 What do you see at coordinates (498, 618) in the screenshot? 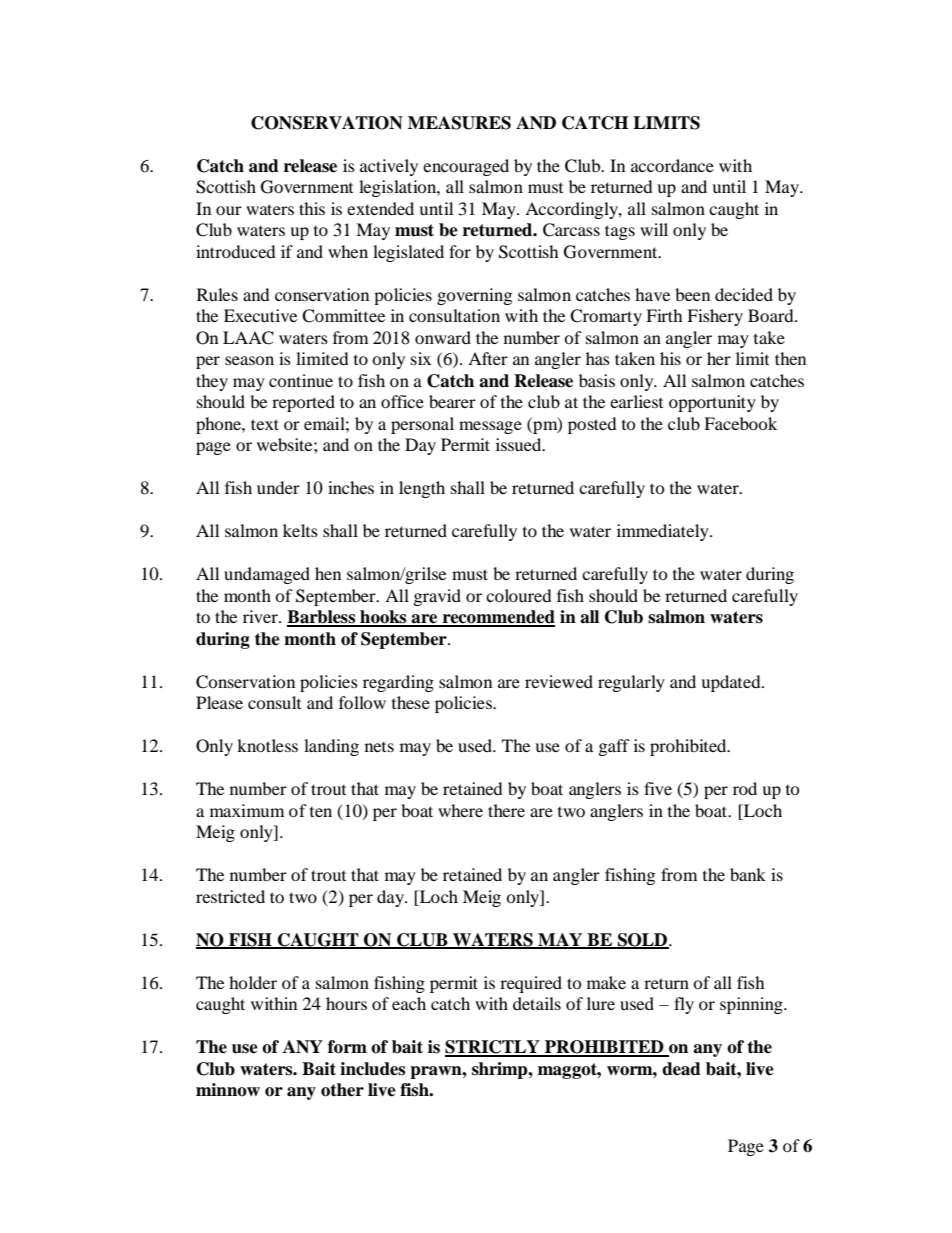
I see `recommended` at bounding box center [498, 618].
